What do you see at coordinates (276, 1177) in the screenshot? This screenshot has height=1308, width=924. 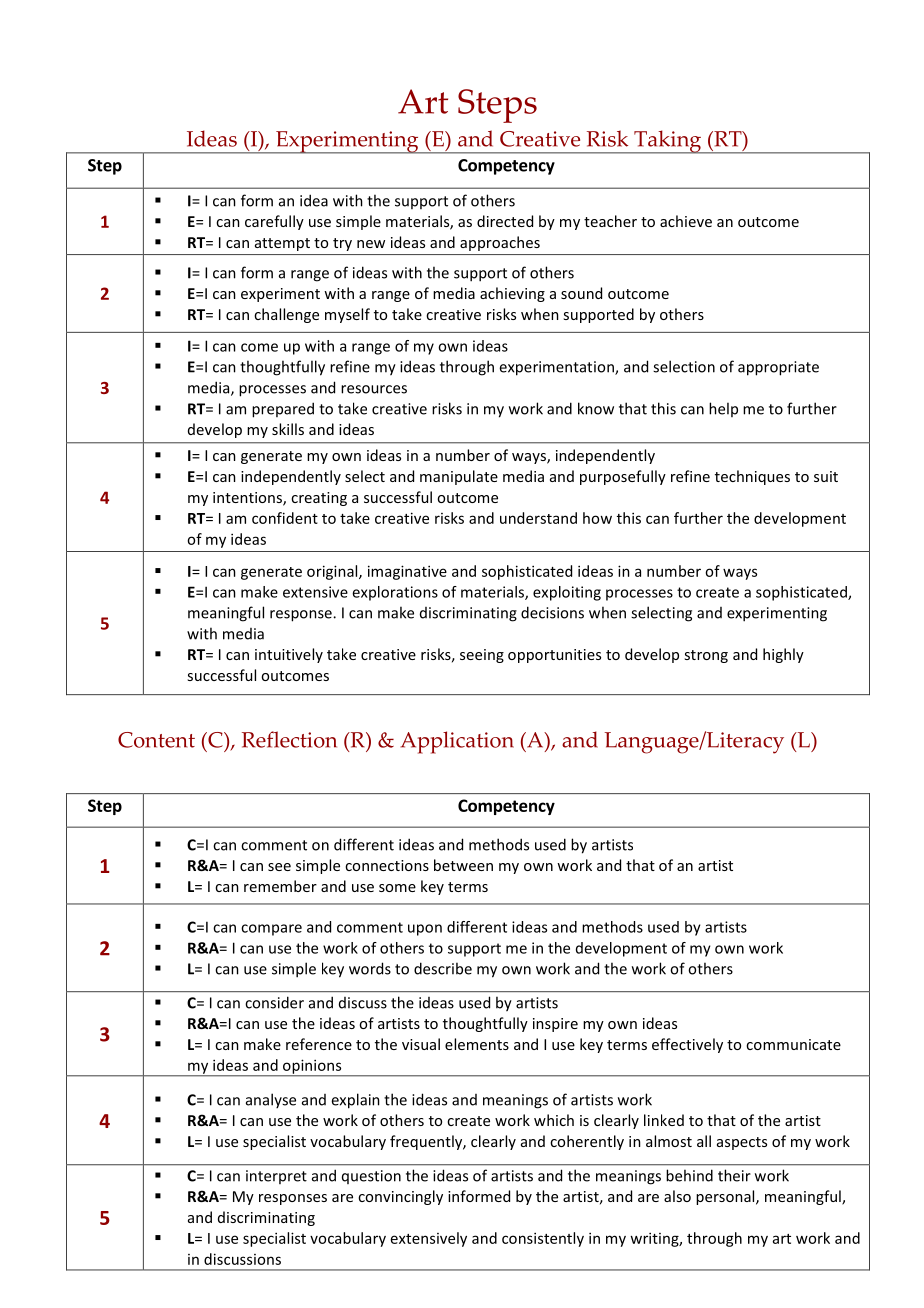 I see `interpret` at bounding box center [276, 1177].
